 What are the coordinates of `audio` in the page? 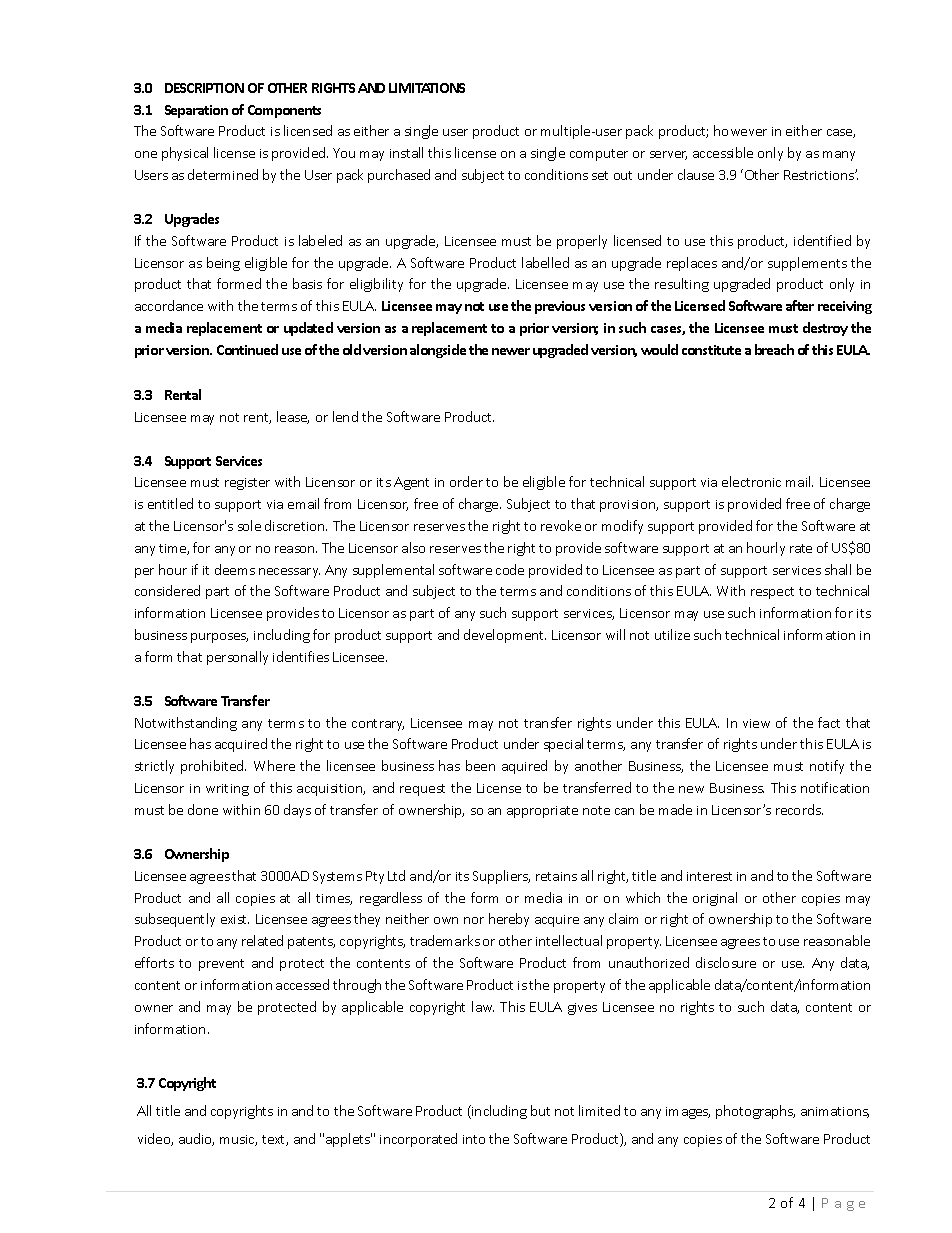 It's located at (196, 1139).
